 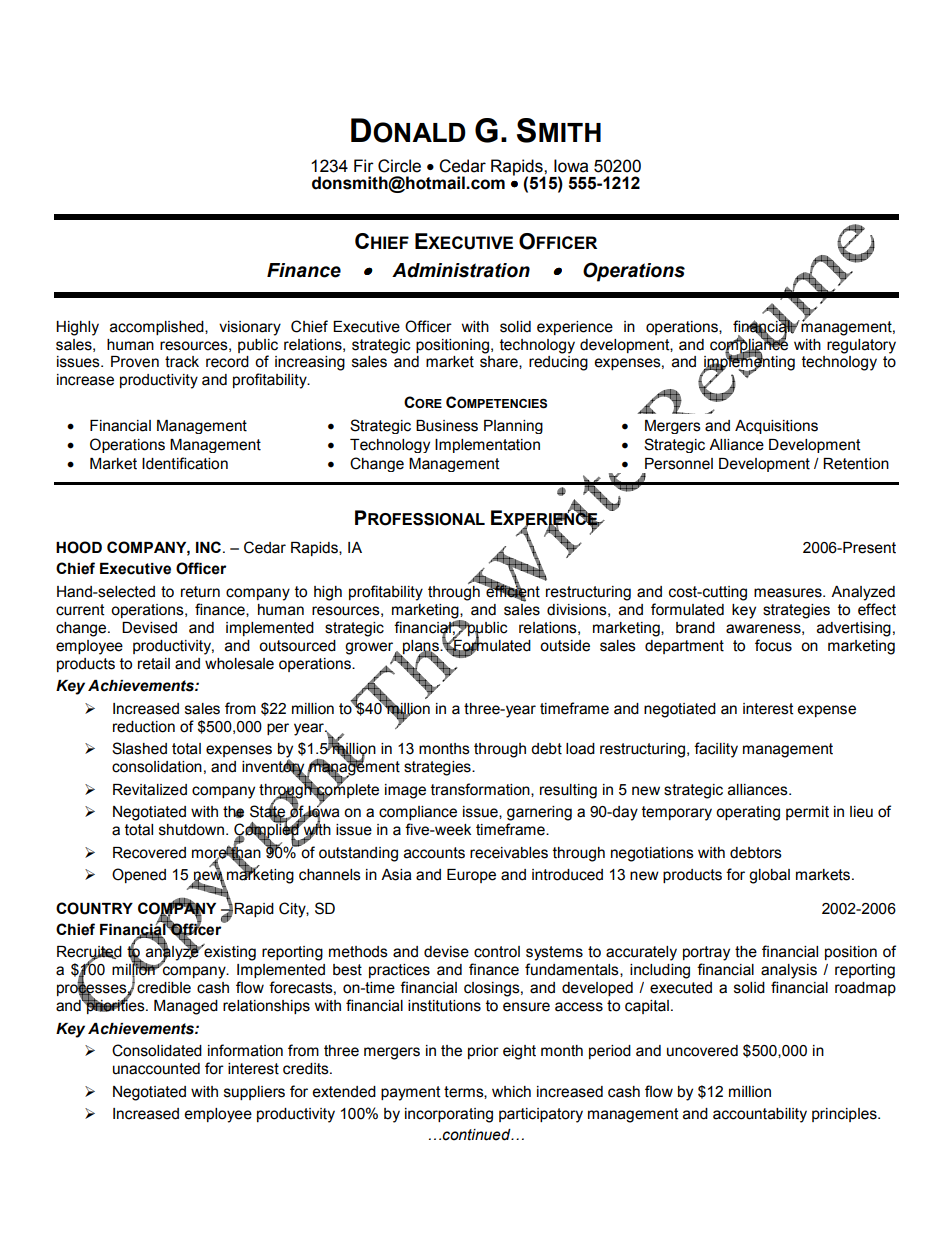 What do you see at coordinates (471, 876) in the screenshot?
I see `Europe` at bounding box center [471, 876].
